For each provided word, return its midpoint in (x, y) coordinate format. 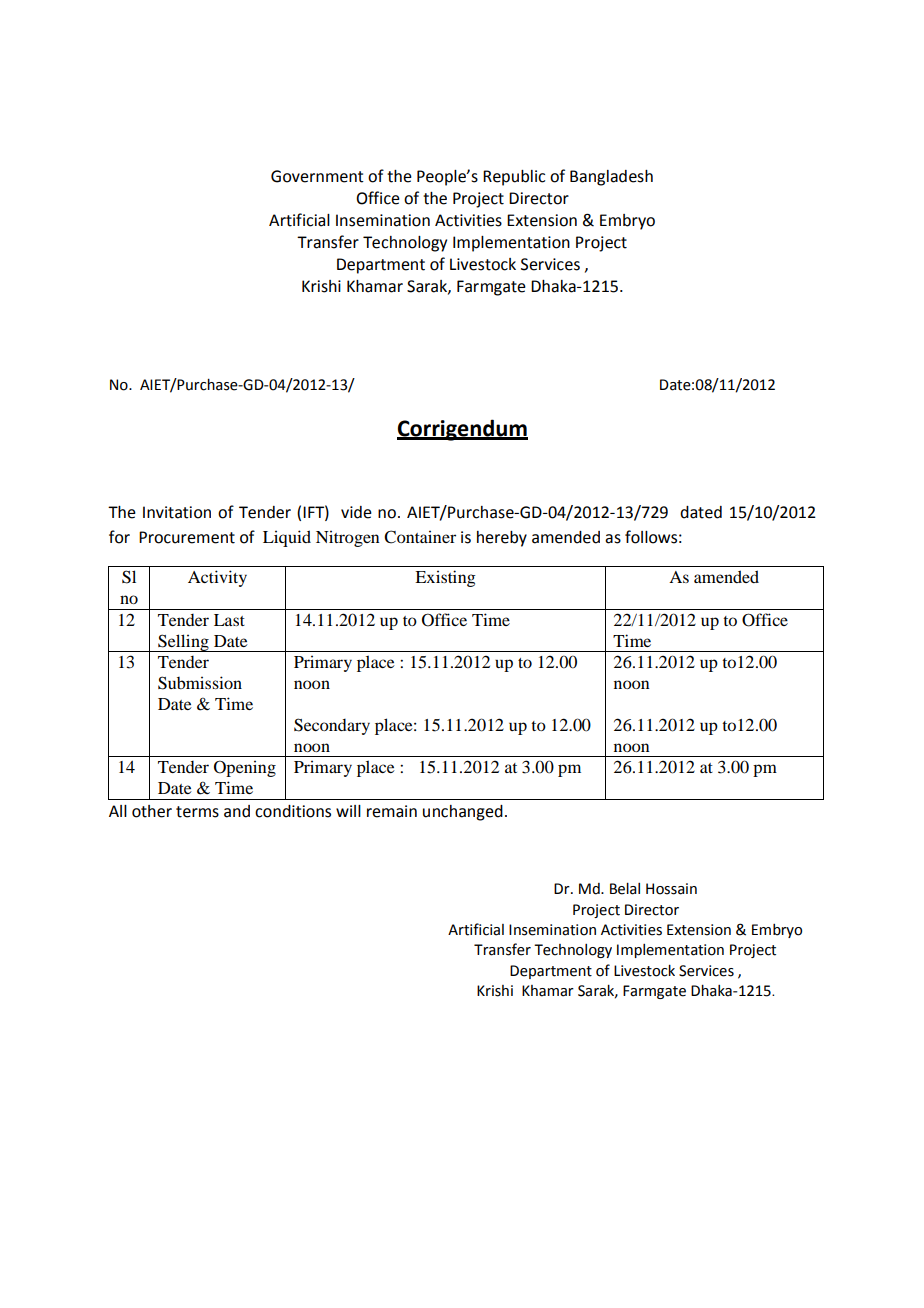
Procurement (187, 537)
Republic (514, 178)
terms (197, 812)
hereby (502, 539)
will (348, 811)
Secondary (332, 726)
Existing (445, 578)
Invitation (177, 512)
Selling (183, 643)
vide (356, 512)
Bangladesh (611, 178)
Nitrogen (348, 538)
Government (317, 176)
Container (420, 537)
